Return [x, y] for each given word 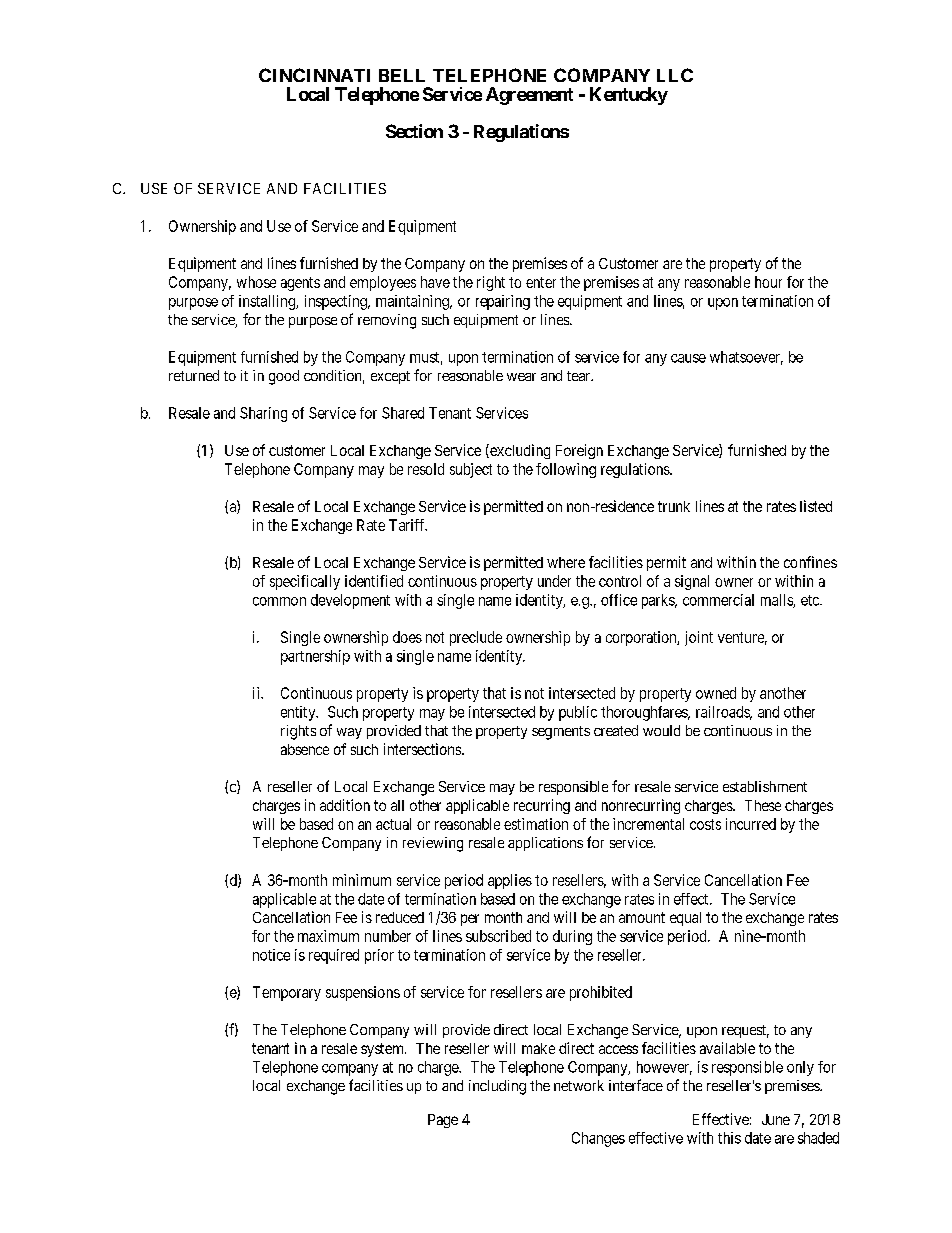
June [776, 1119]
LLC [675, 75]
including [497, 1087]
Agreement [529, 96]
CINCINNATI [314, 75]
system [383, 1050]
